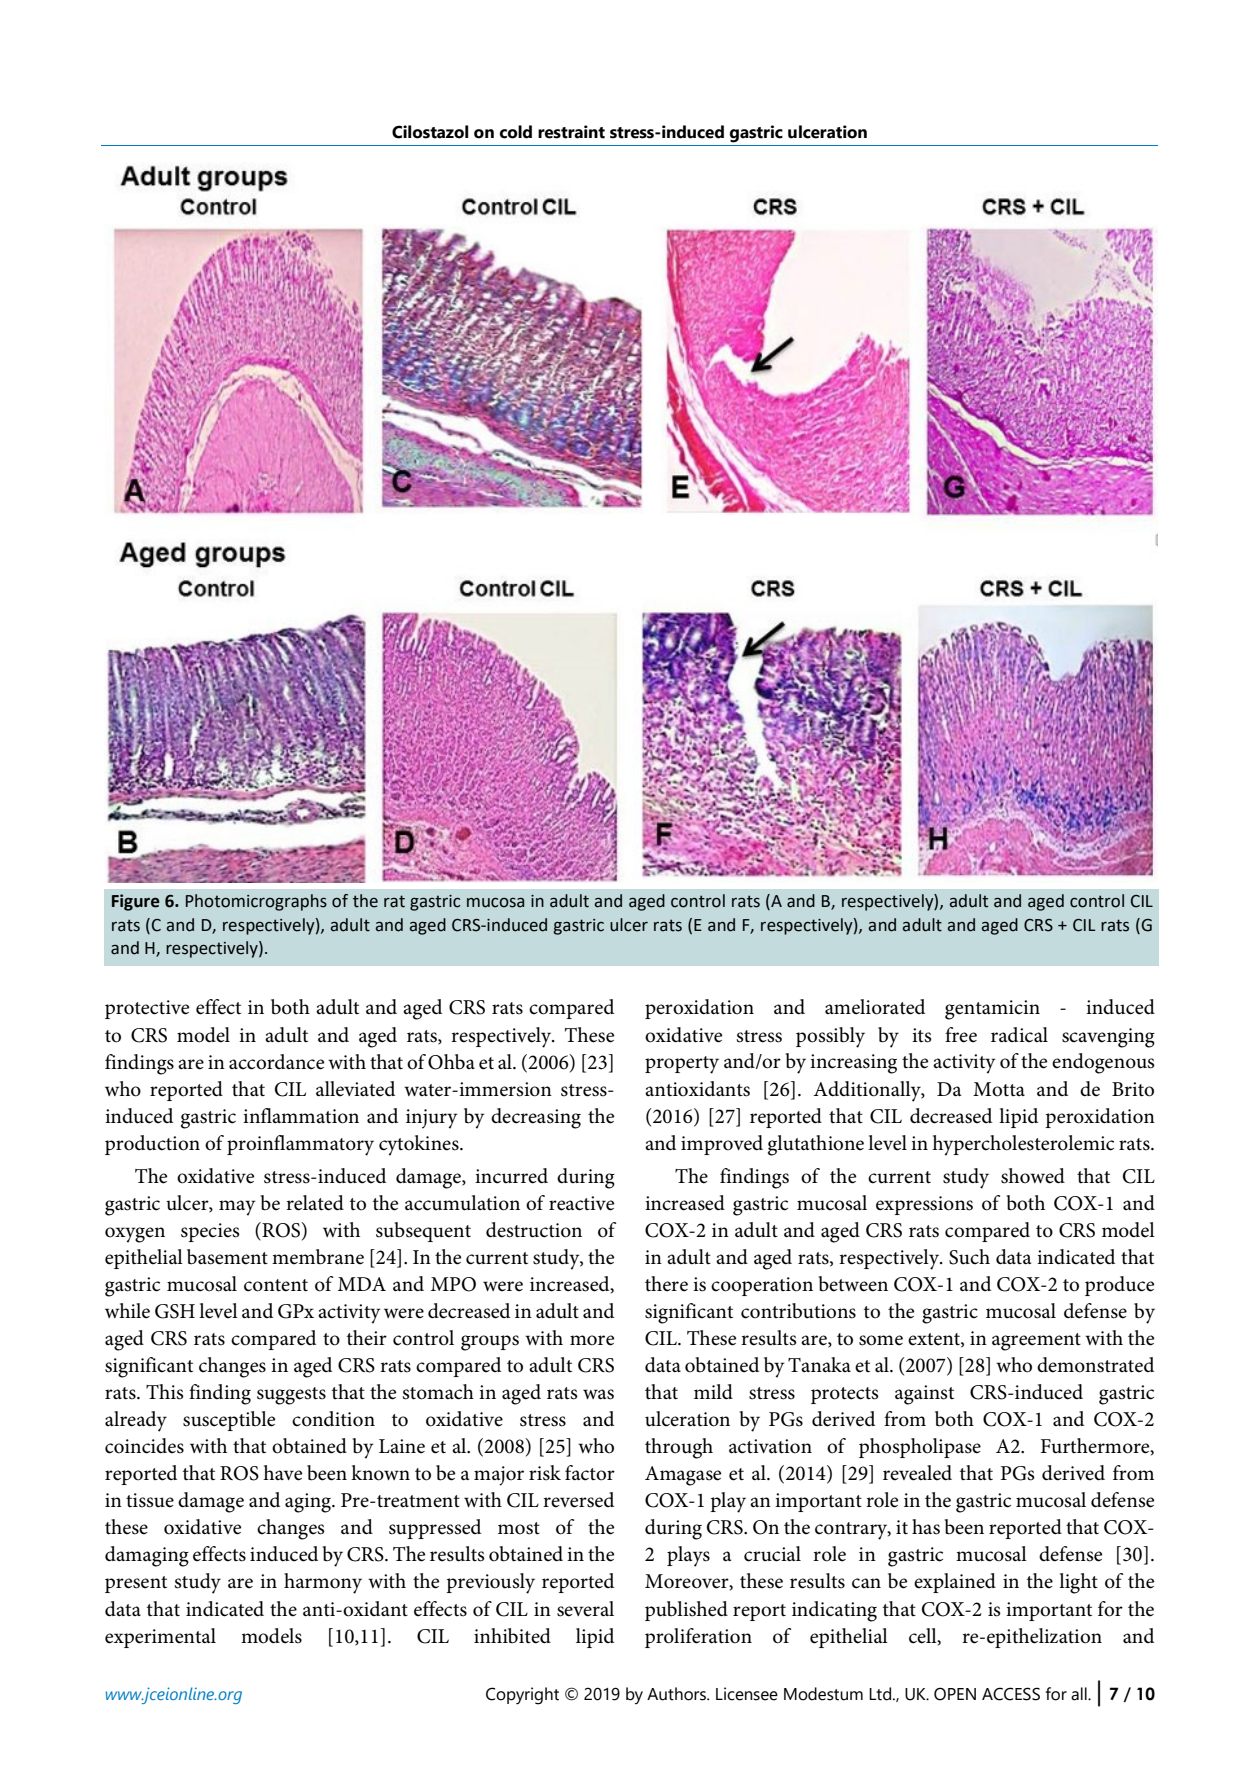  Describe the element at coordinates (430, 132) in the document. I see `Cilostazol` at that location.
